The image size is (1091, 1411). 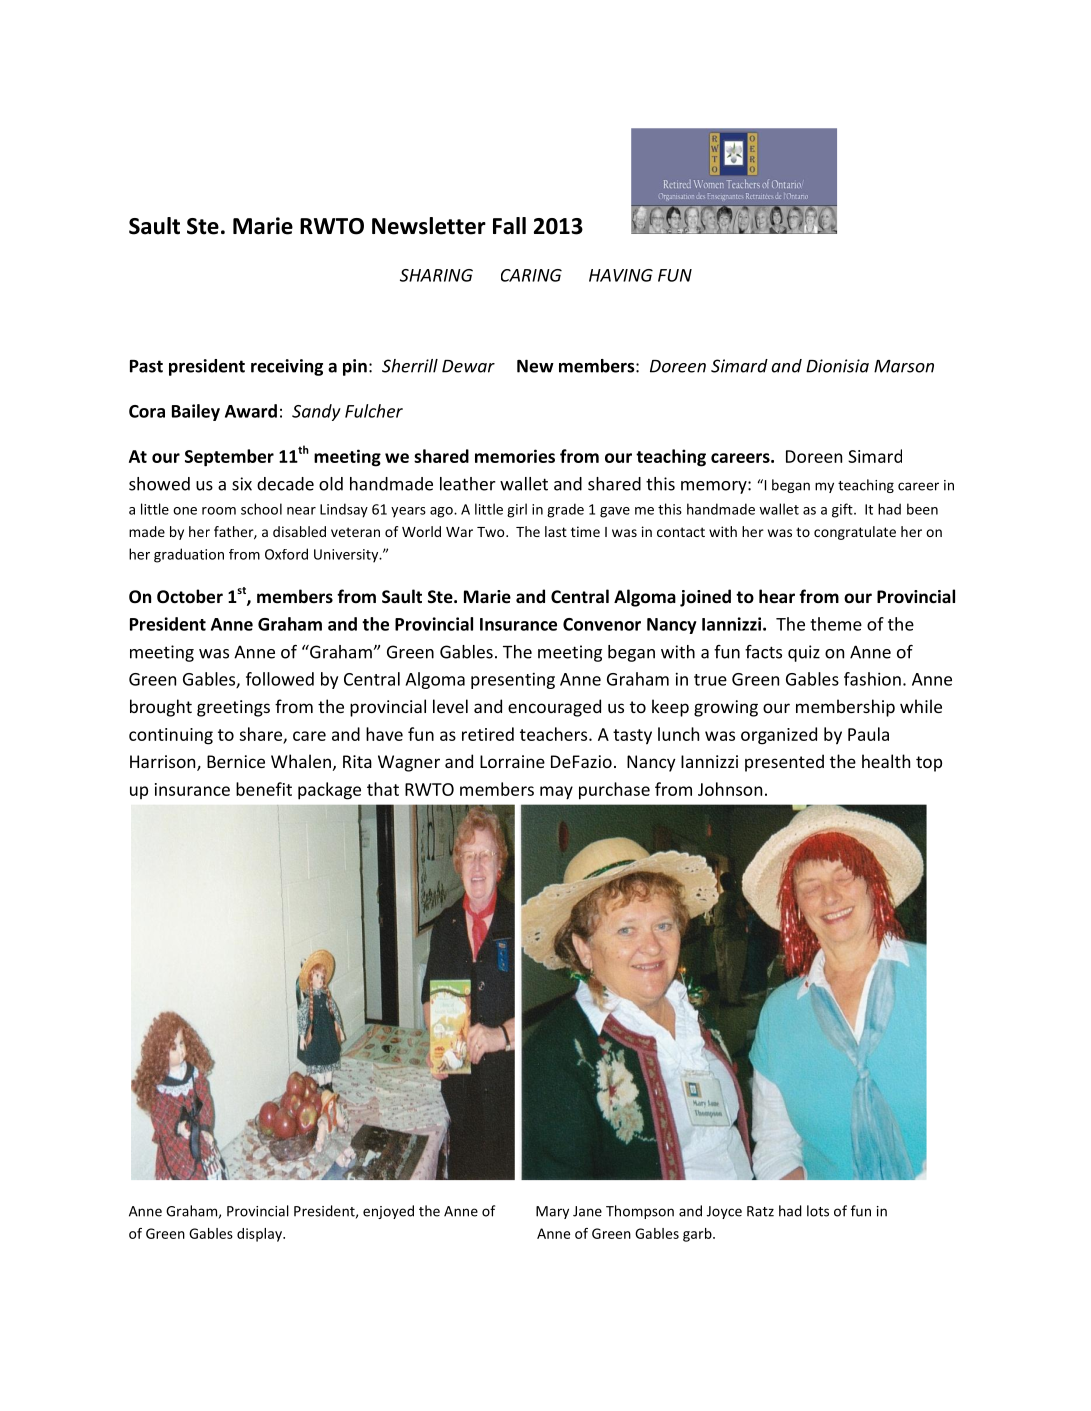 What do you see at coordinates (260, 1235) in the image?
I see `display` at bounding box center [260, 1235].
